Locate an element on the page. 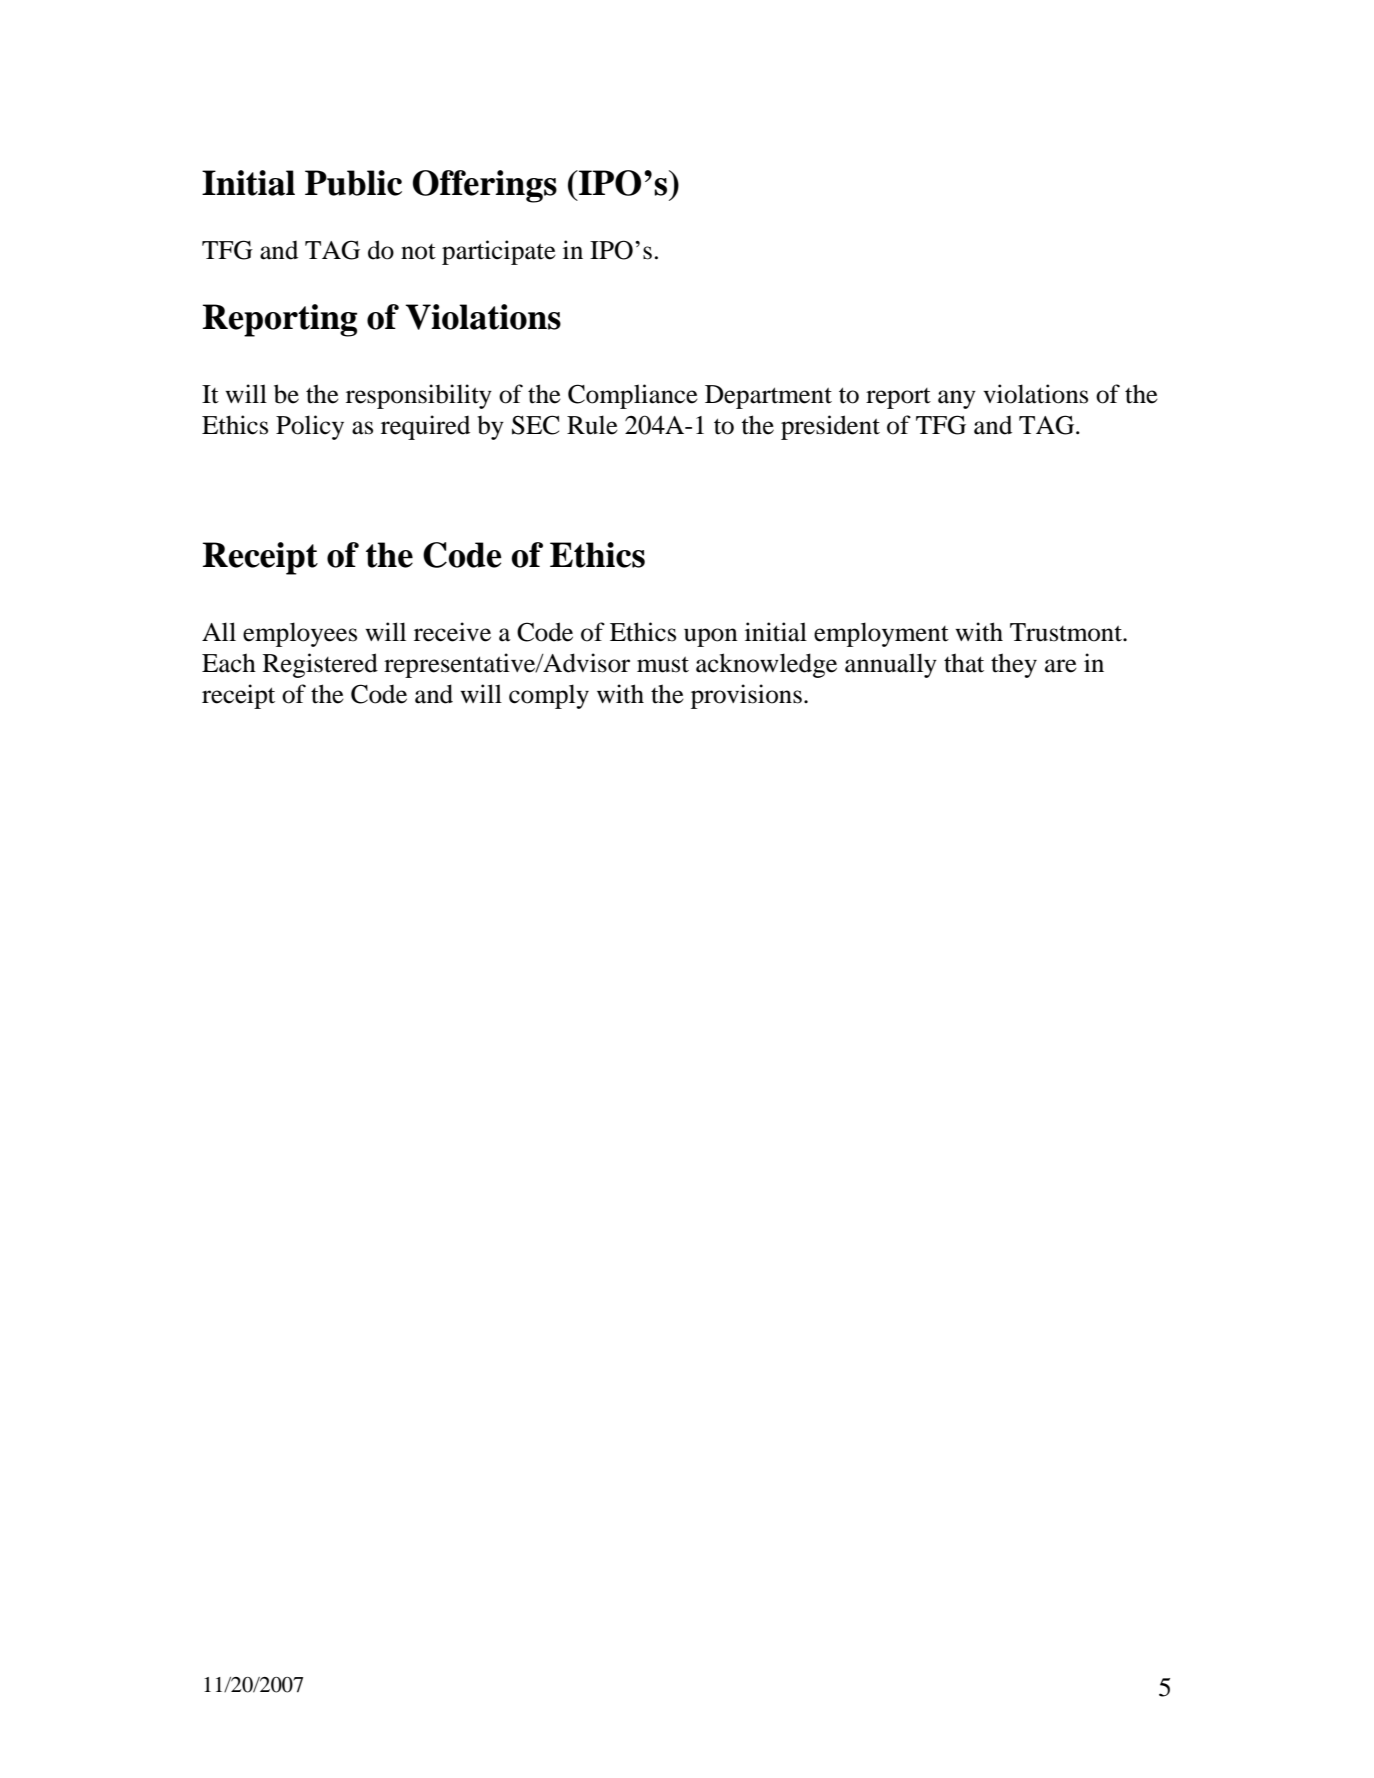  Registered is located at coordinates (320, 665).
